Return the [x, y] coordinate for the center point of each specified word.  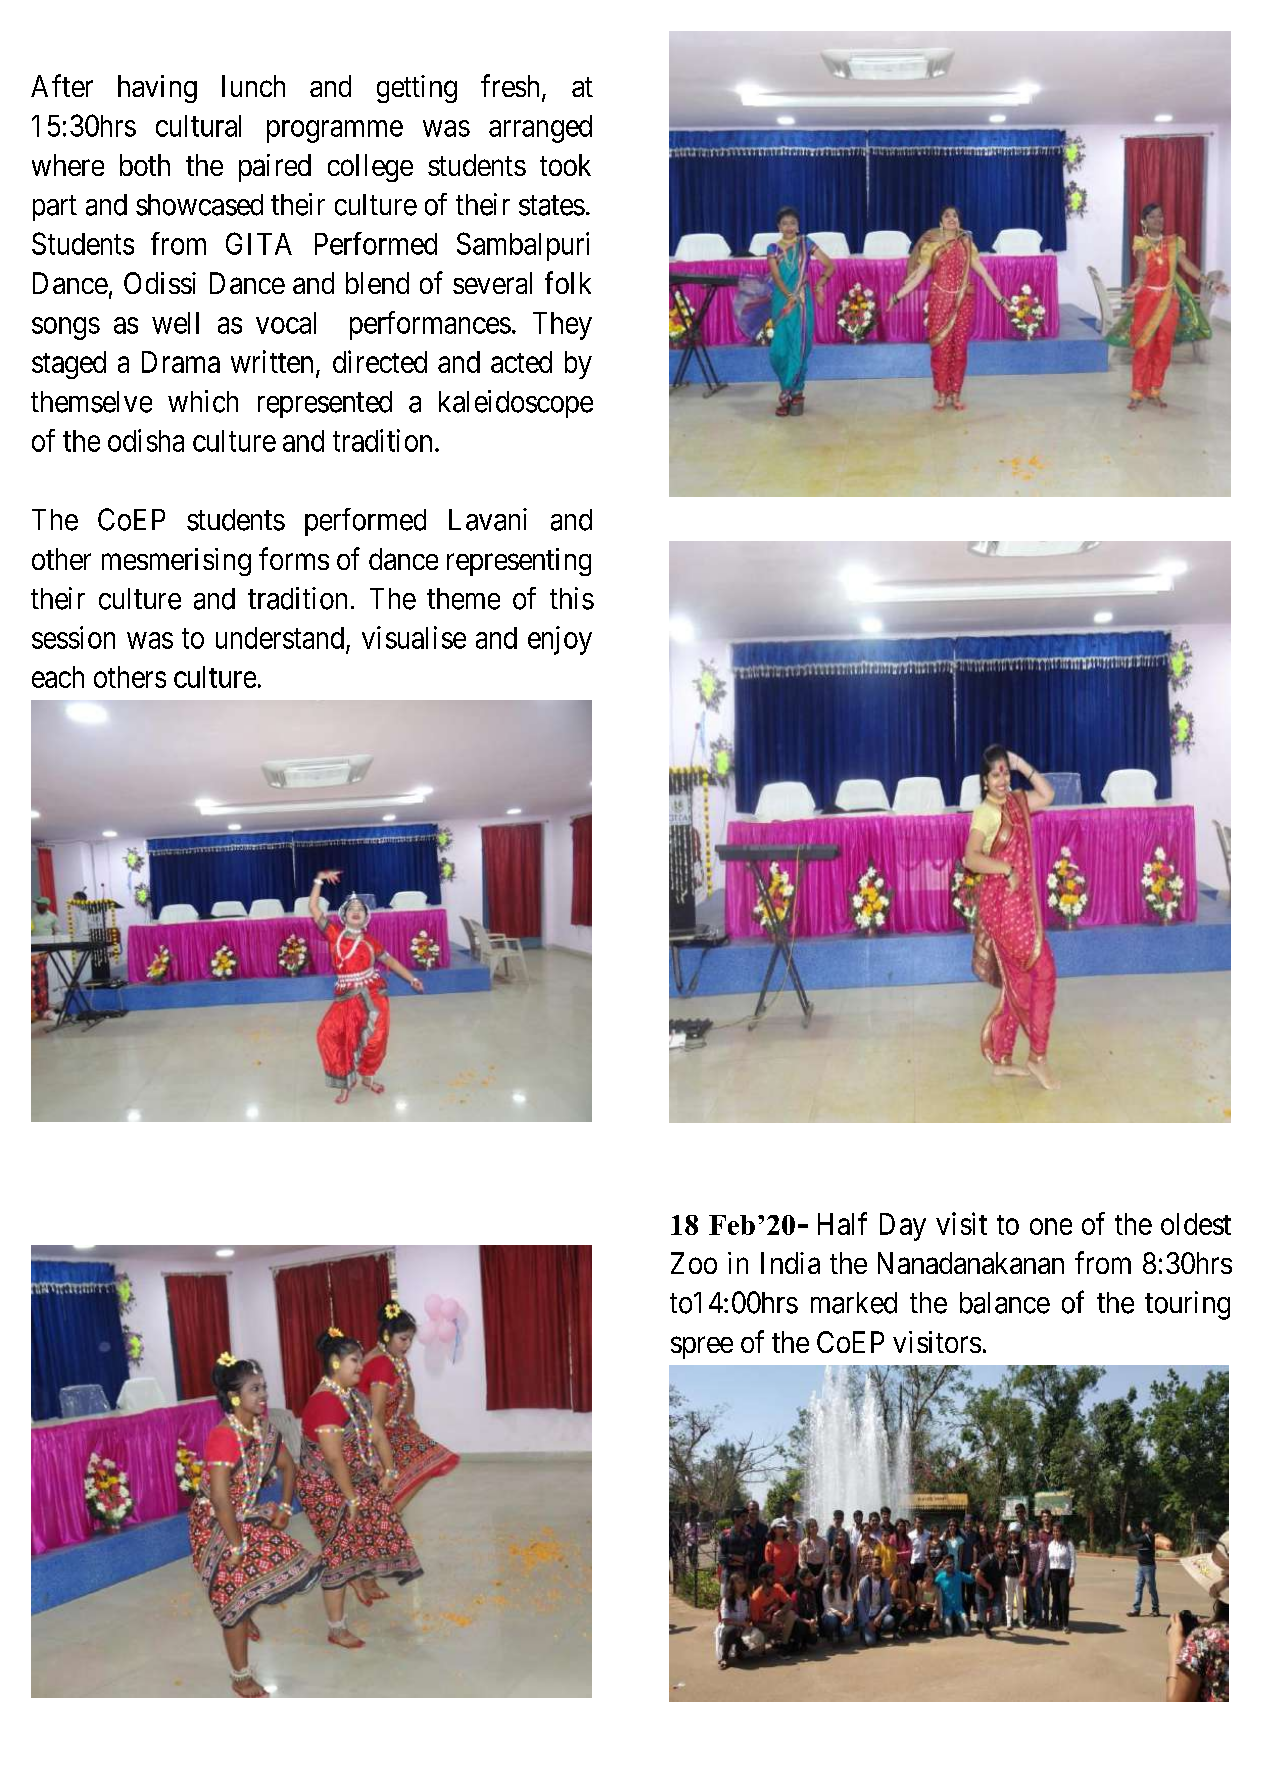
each [58, 677]
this [572, 598]
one [1051, 1226]
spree [702, 1348]
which [203, 401]
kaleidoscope [516, 404]
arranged [540, 129]
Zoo [694, 1263]
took [565, 165]
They [562, 326]
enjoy [560, 640]
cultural [198, 126]
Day [903, 1227]
